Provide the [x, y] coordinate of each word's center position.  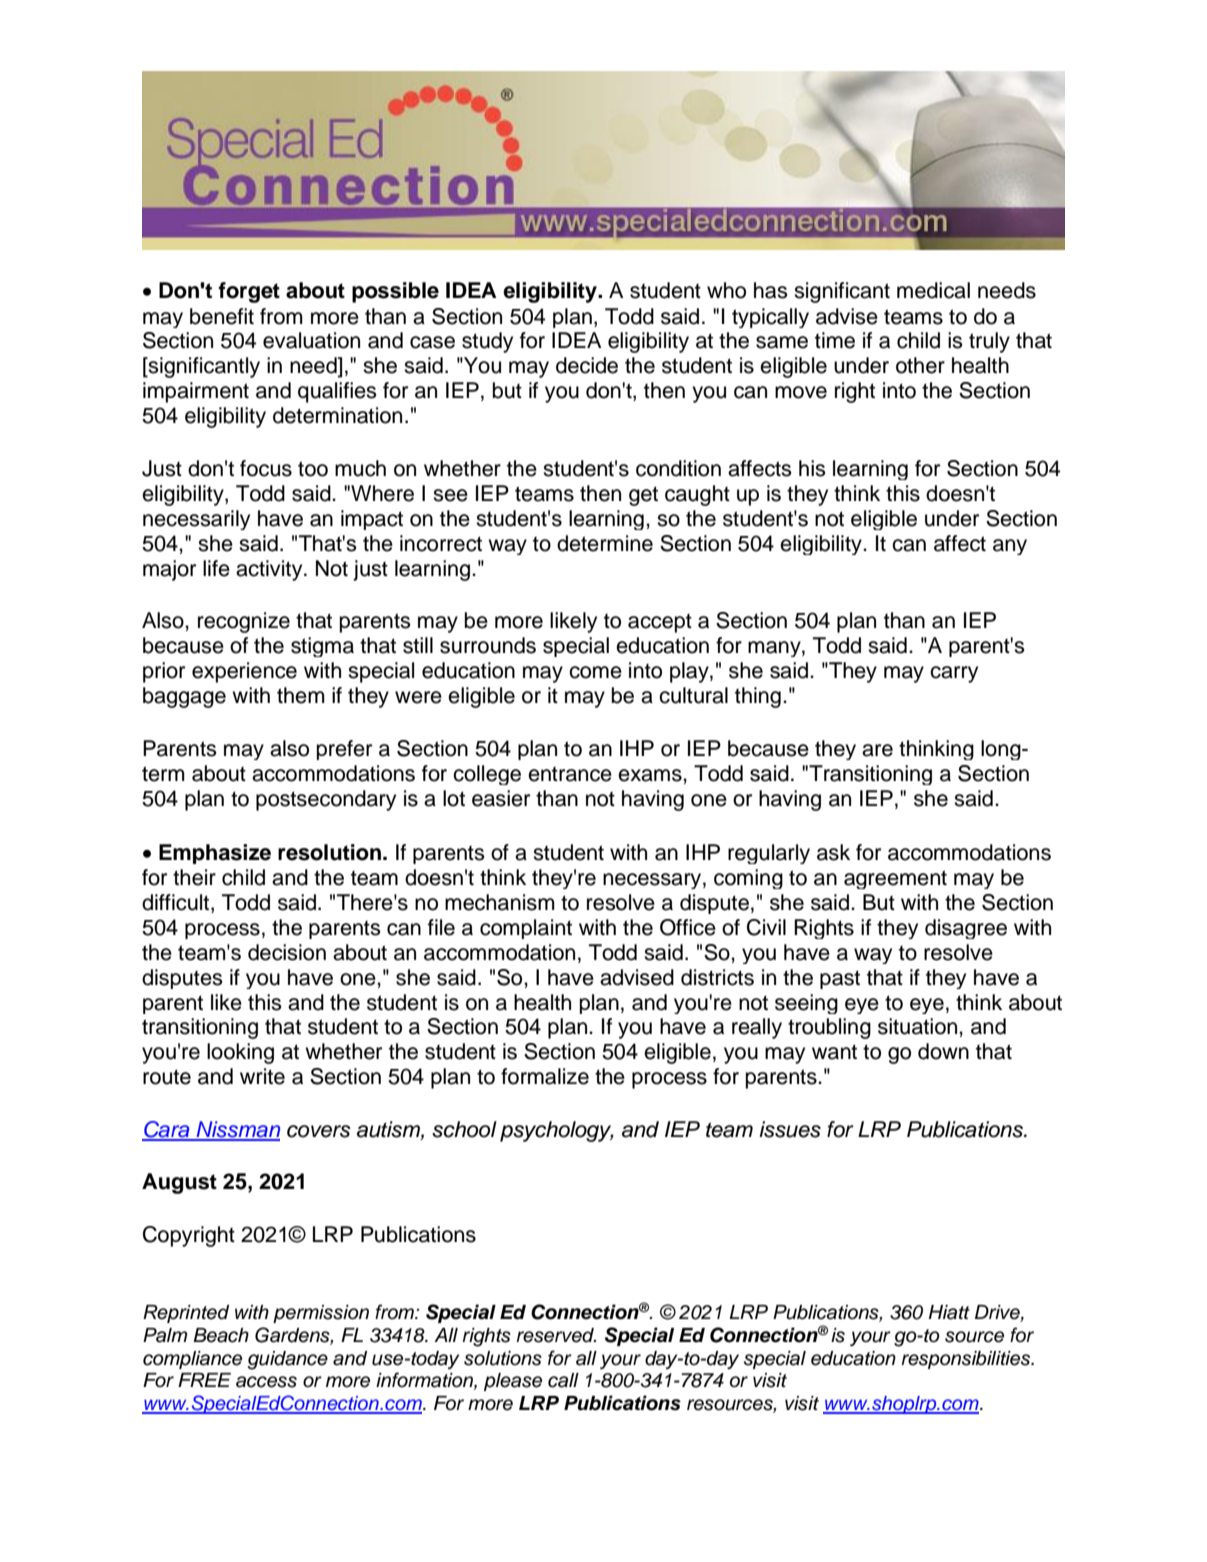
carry [954, 674]
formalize [545, 1076]
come [595, 672]
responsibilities [967, 1360]
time [835, 340]
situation [919, 1026]
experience [244, 672]
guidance [287, 1360]
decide [587, 365]
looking [240, 1053]
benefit [222, 316]
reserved [557, 1335]
